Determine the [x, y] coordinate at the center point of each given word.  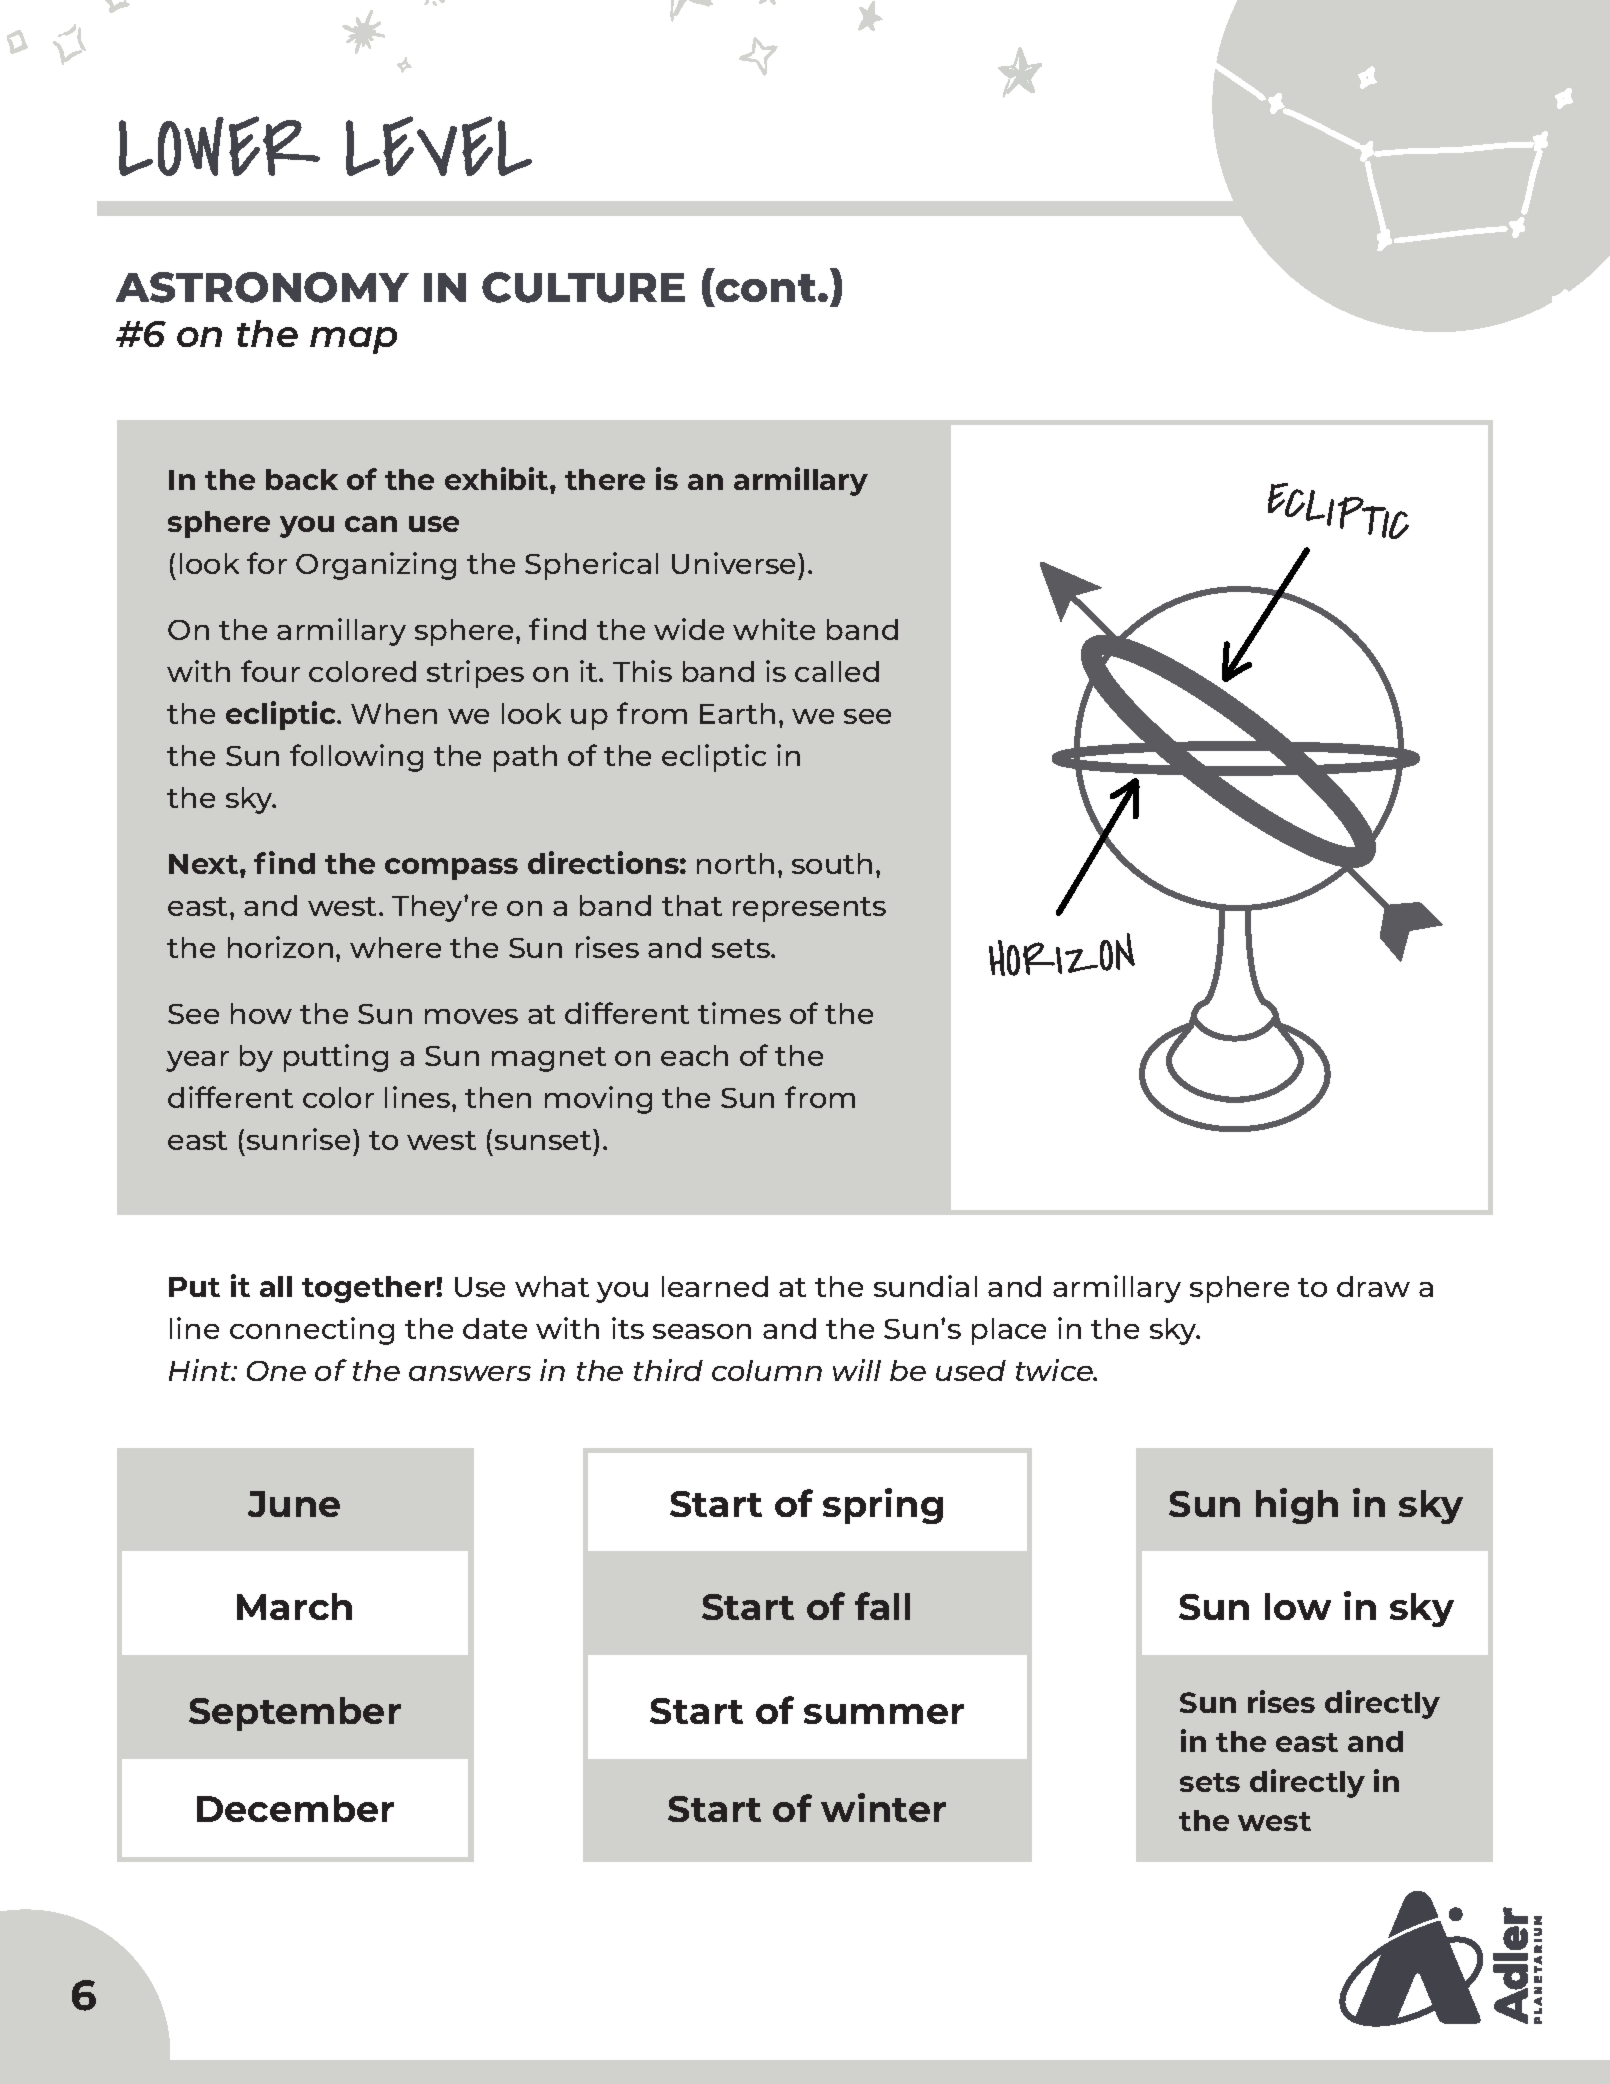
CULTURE [583, 287]
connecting [312, 1331]
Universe [735, 563]
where [395, 947]
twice [1055, 1370]
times [739, 1013]
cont [767, 288]
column [767, 1370]
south [832, 863]
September [295, 1714]
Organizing [376, 566]
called [837, 671]
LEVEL [439, 146]
